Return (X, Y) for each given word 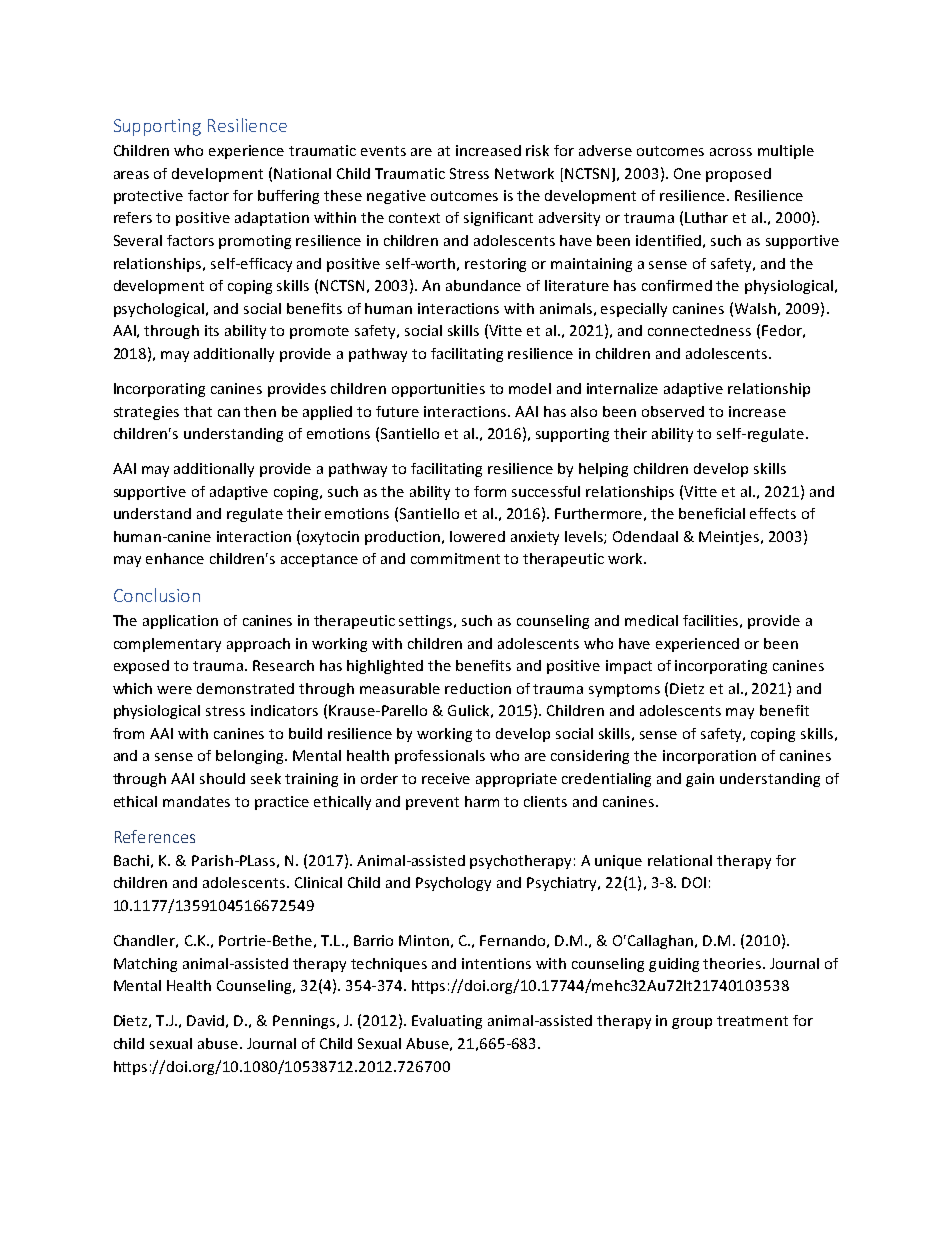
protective (148, 197)
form (490, 491)
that (198, 411)
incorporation (709, 757)
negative (396, 197)
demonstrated (245, 688)
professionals (440, 757)
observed (673, 411)
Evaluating (447, 1022)
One (687, 173)
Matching (145, 965)
